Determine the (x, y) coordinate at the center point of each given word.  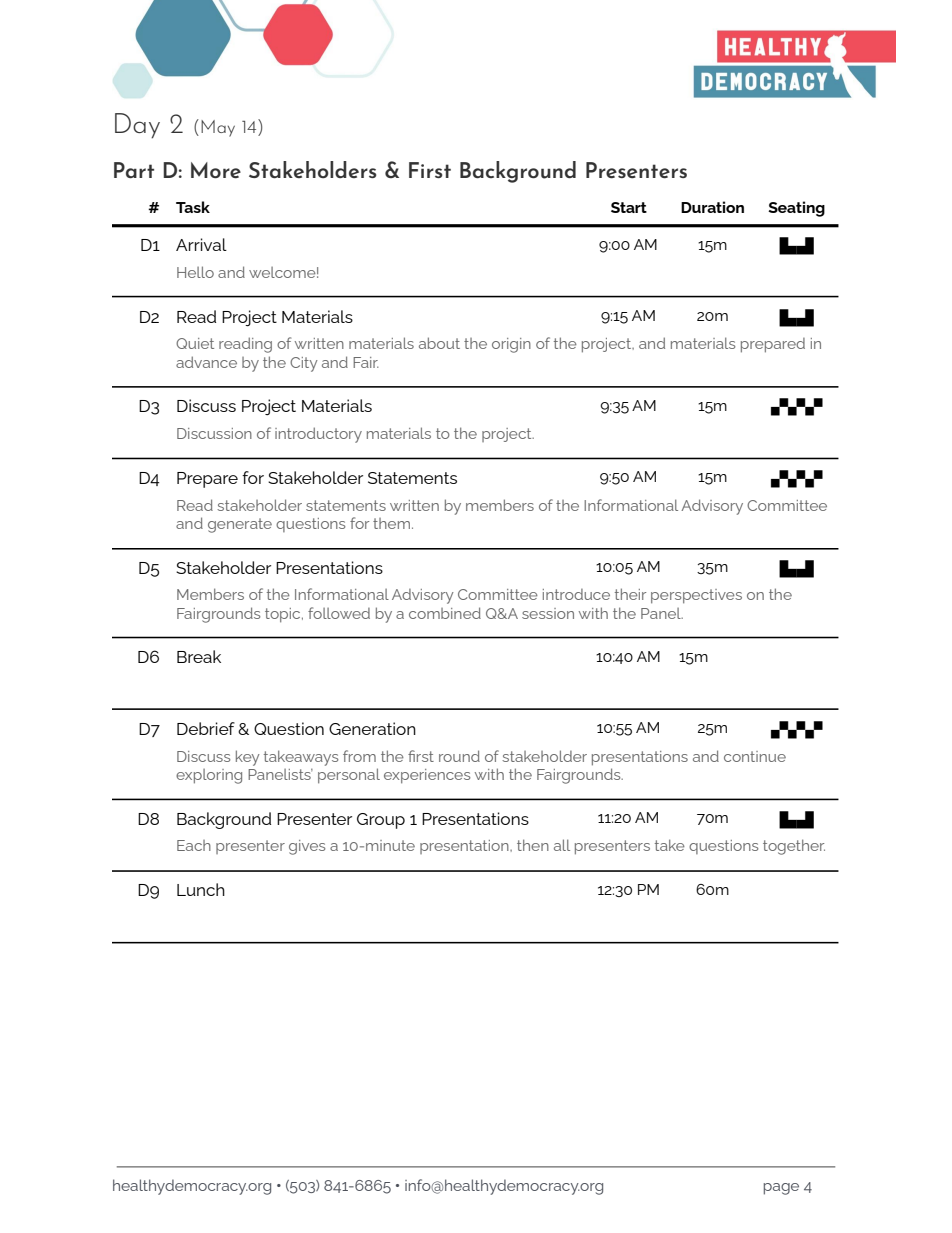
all (562, 845)
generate (240, 525)
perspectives (696, 596)
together (794, 847)
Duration (712, 207)
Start (629, 207)
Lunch (201, 889)
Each (194, 845)
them (391, 523)
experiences (427, 776)
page (781, 1189)
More (216, 170)
